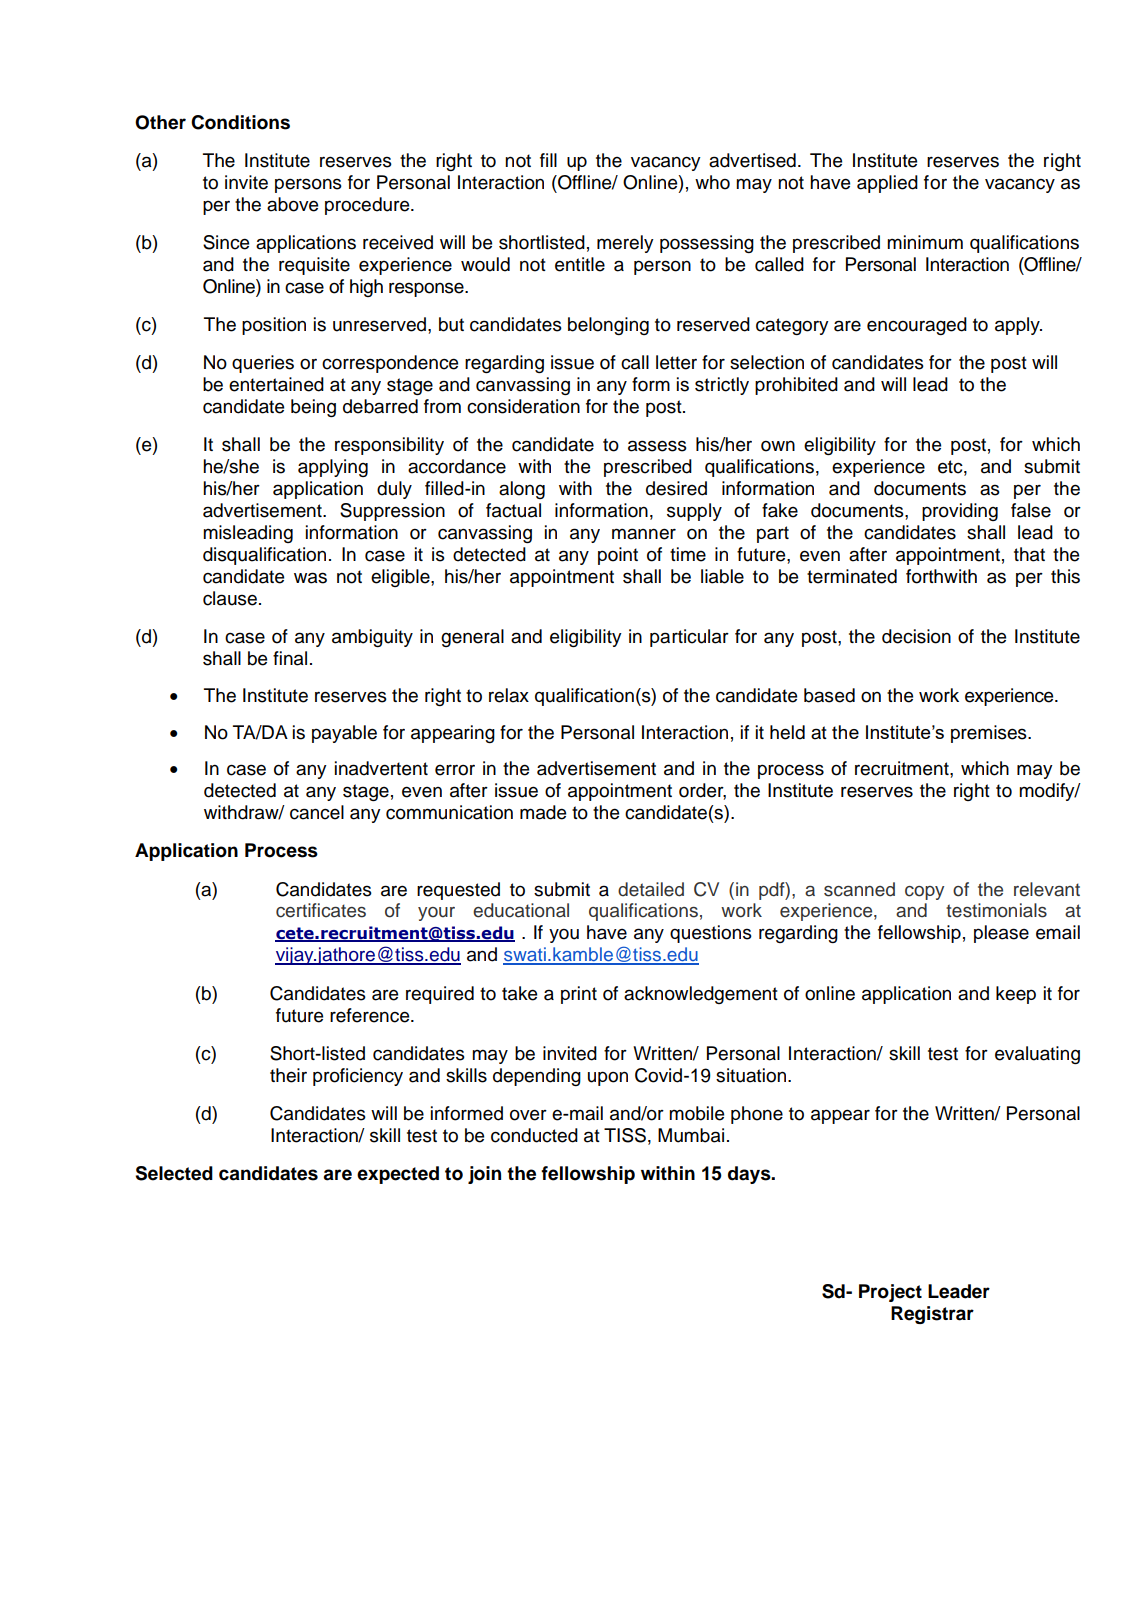 Image resolution: width=1135 pixels, height=1606 pixels. What do you see at coordinates (608, 1078) in the document?
I see `upon` at bounding box center [608, 1078].
